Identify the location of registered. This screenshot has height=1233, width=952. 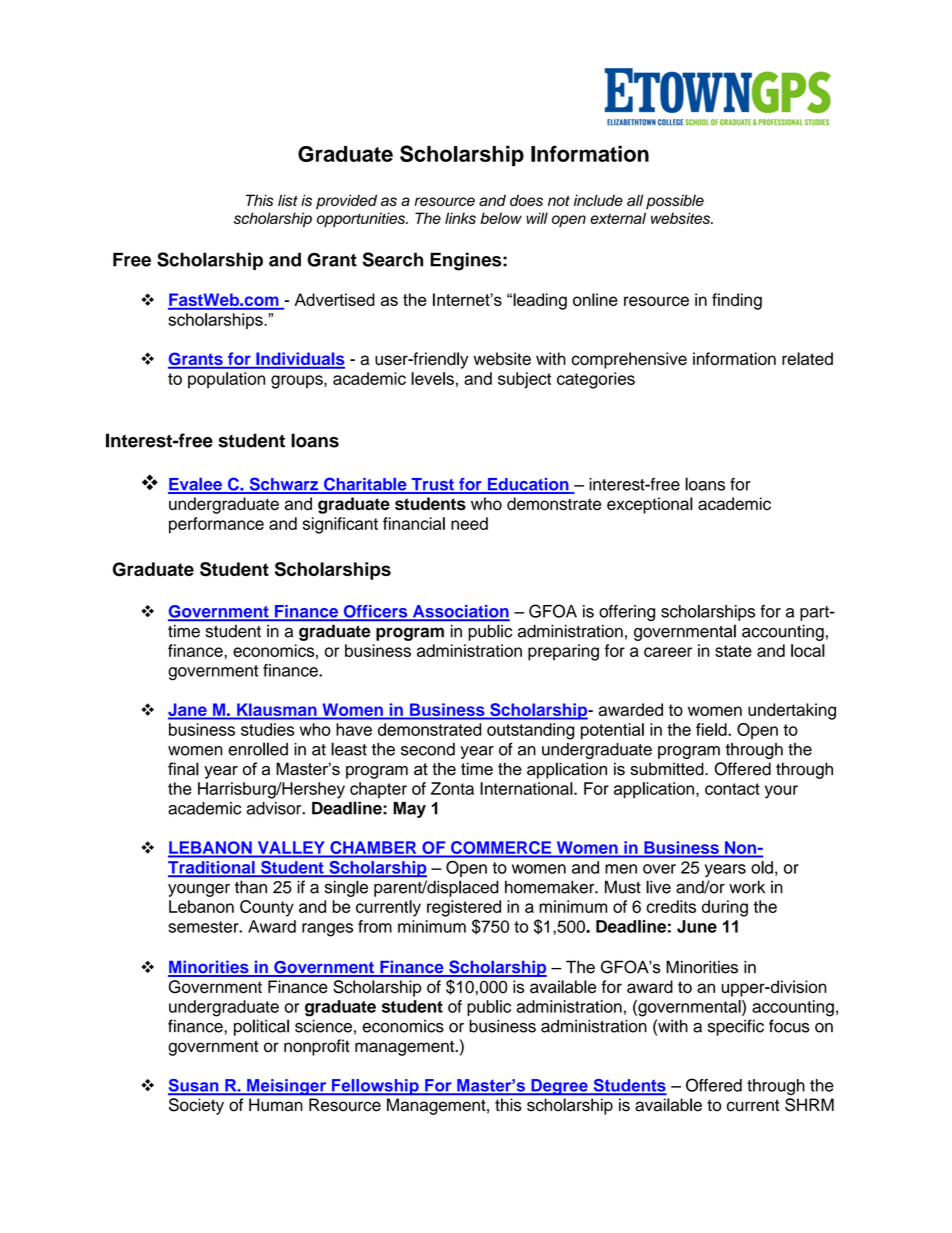
(464, 908).
